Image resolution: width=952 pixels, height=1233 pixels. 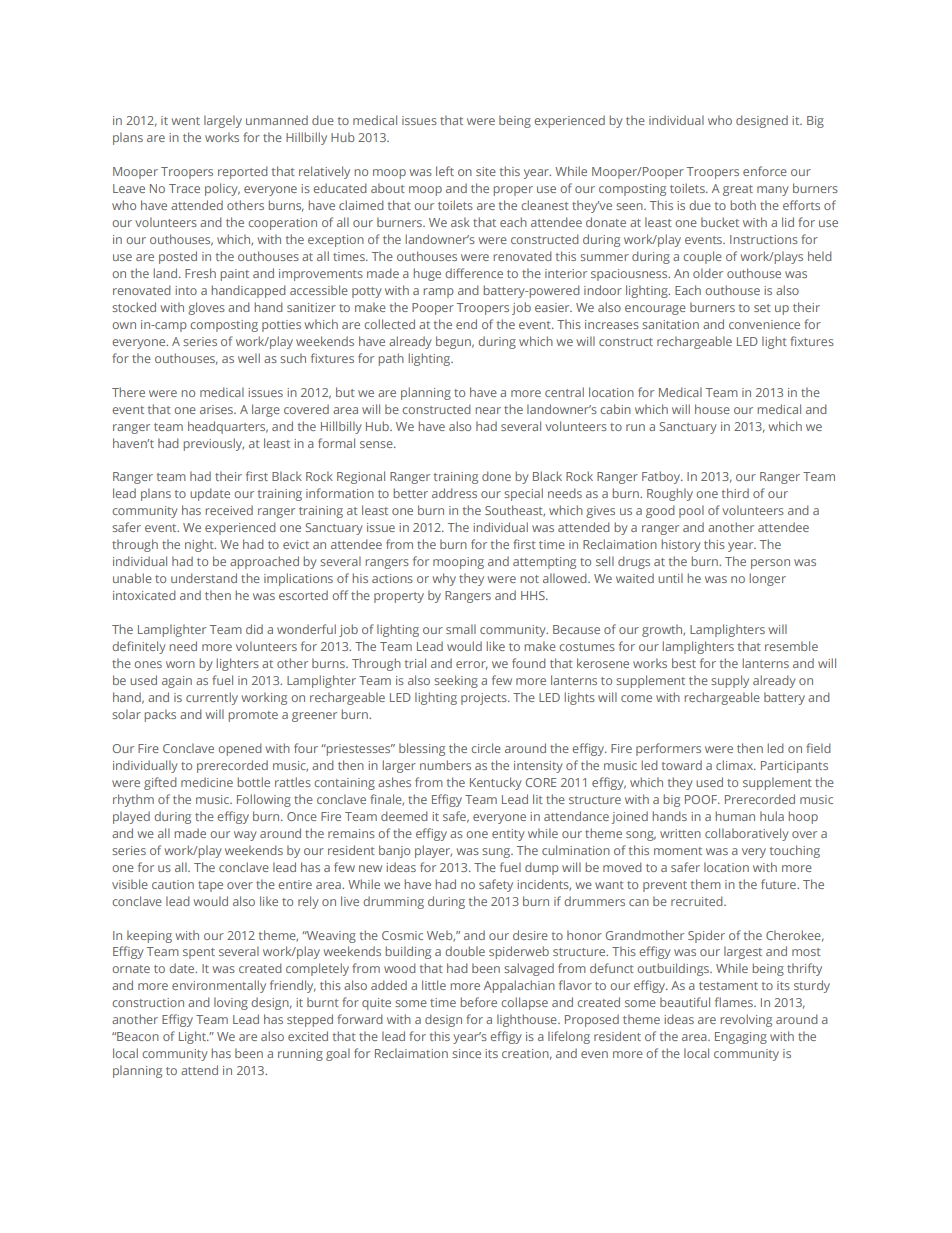 I want to click on circle, so click(x=486, y=748).
